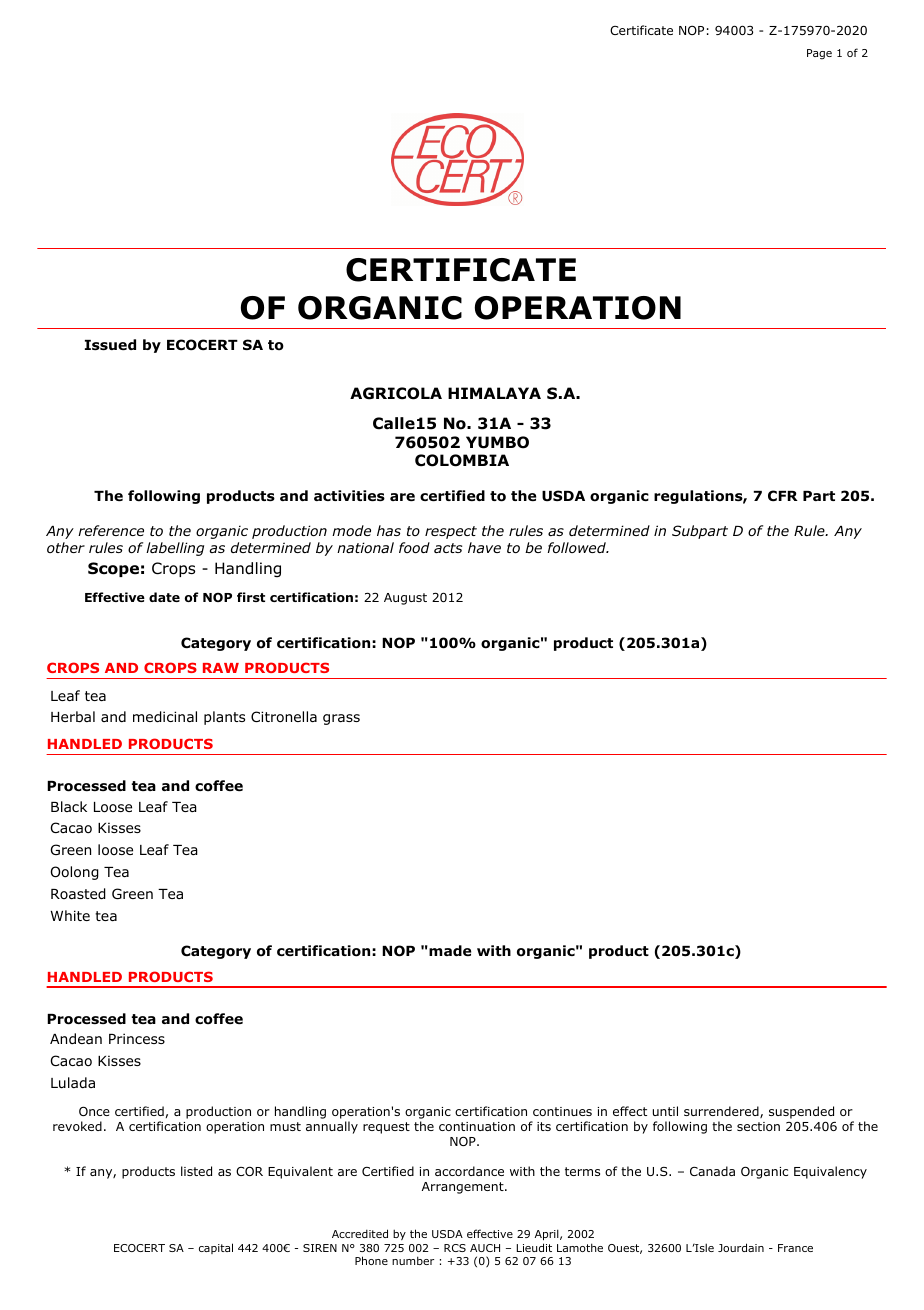 The image size is (924, 1310). I want to click on Page, so click(819, 54).
